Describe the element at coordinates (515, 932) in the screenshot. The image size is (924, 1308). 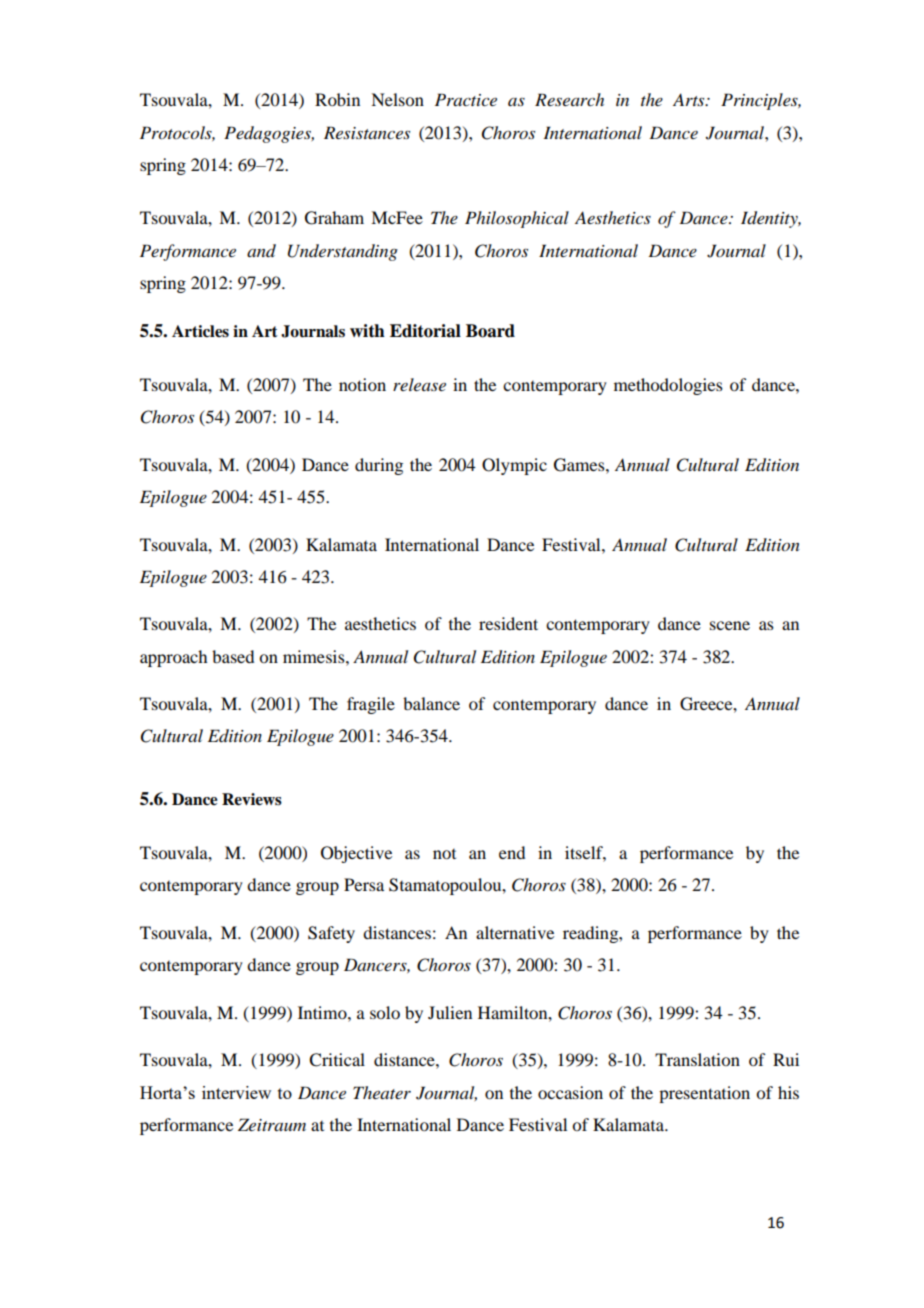
I see `alternative` at that location.
